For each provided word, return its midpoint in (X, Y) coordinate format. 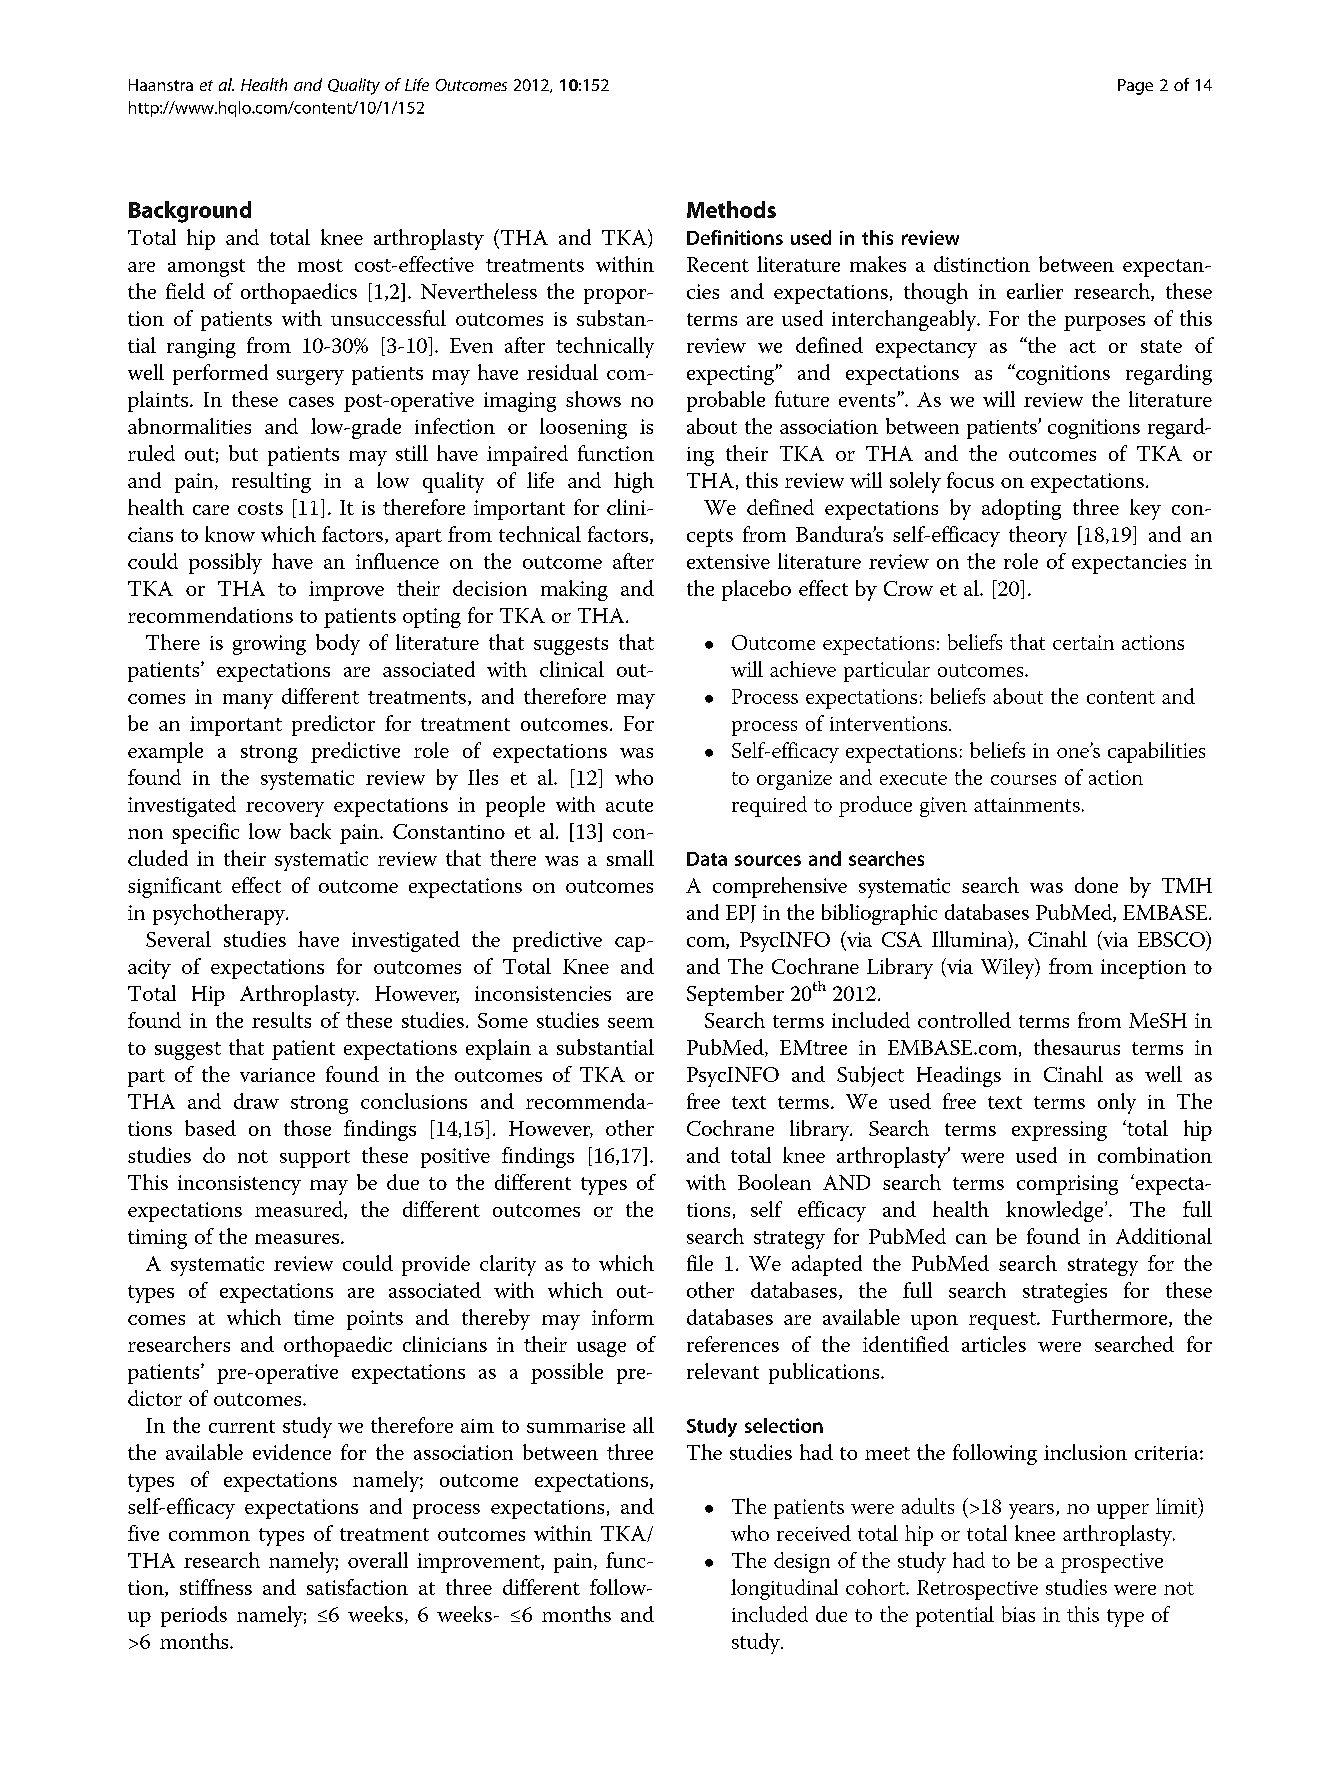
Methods (731, 209)
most (320, 265)
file (700, 1263)
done (1096, 885)
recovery (285, 809)
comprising (1067, 1185)
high (634, 482)
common (209, 1536)
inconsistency (239, 1185)
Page (1135, 87)
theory (1038, 536)
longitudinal (784, 1589)
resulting (271, 482)
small (630, 858)
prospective (1112, 1563)
